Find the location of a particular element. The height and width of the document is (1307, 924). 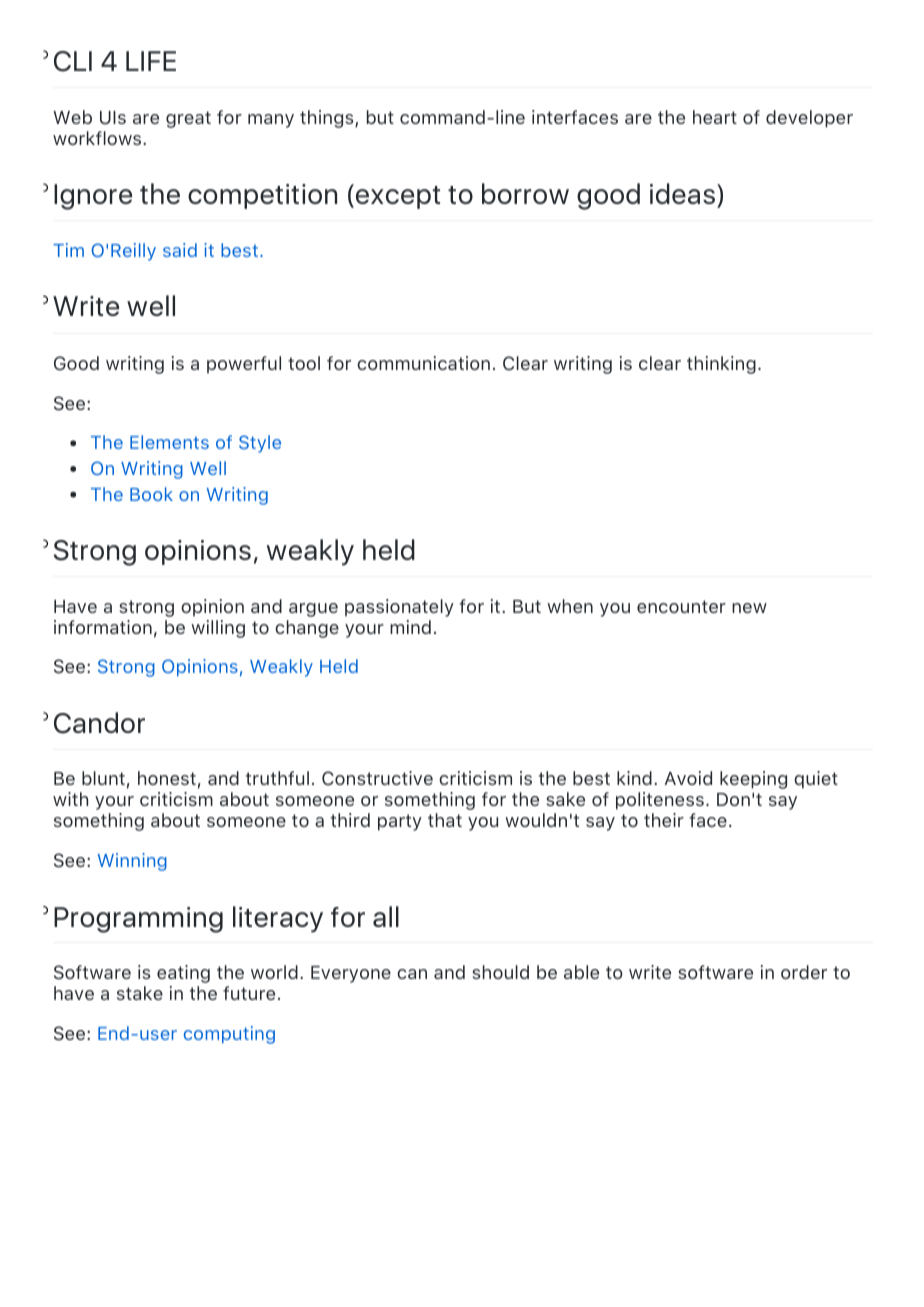

Book is located at coordinates (151, 494).
